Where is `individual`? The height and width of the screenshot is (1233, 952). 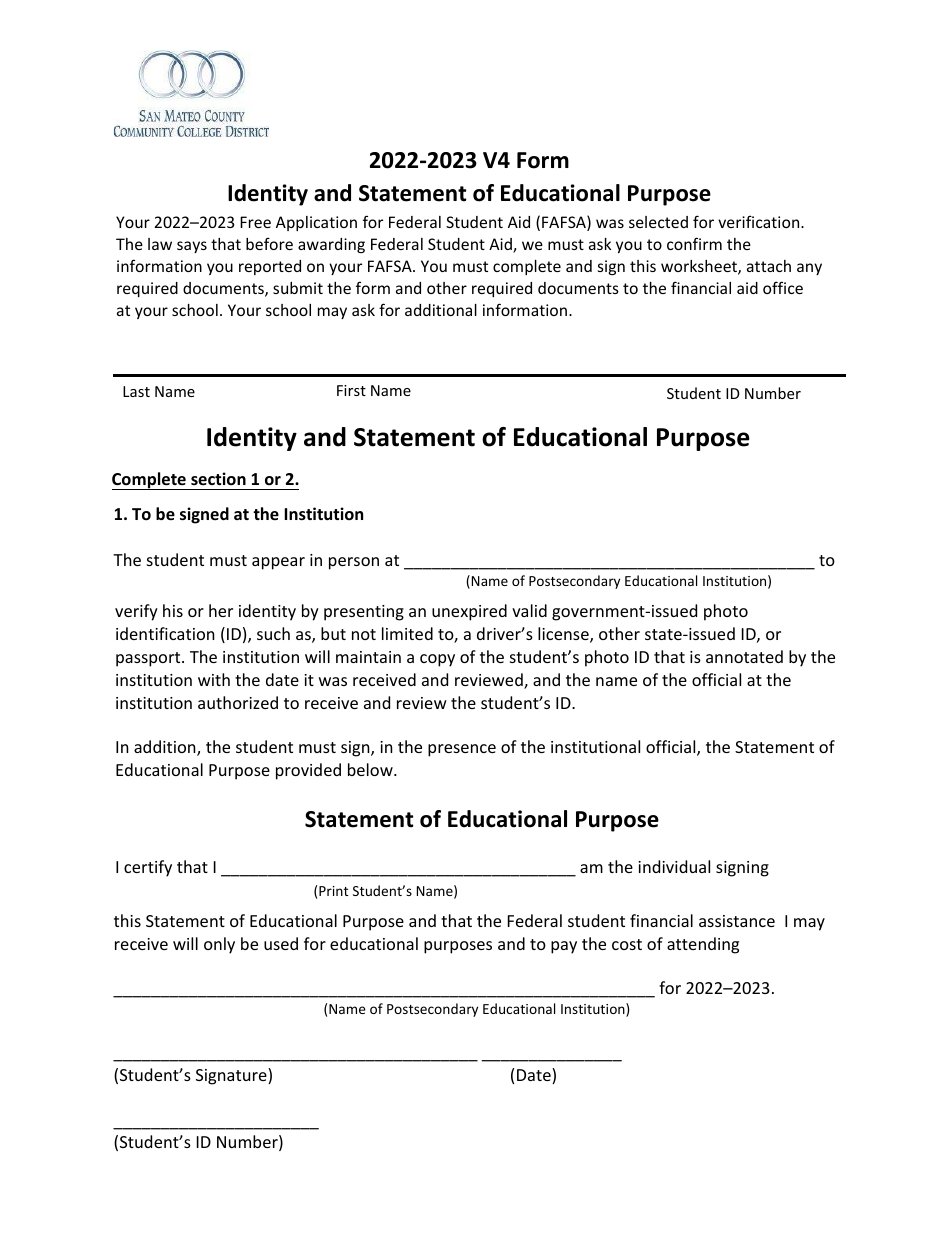
individual is located at coordinates (674, 866).
